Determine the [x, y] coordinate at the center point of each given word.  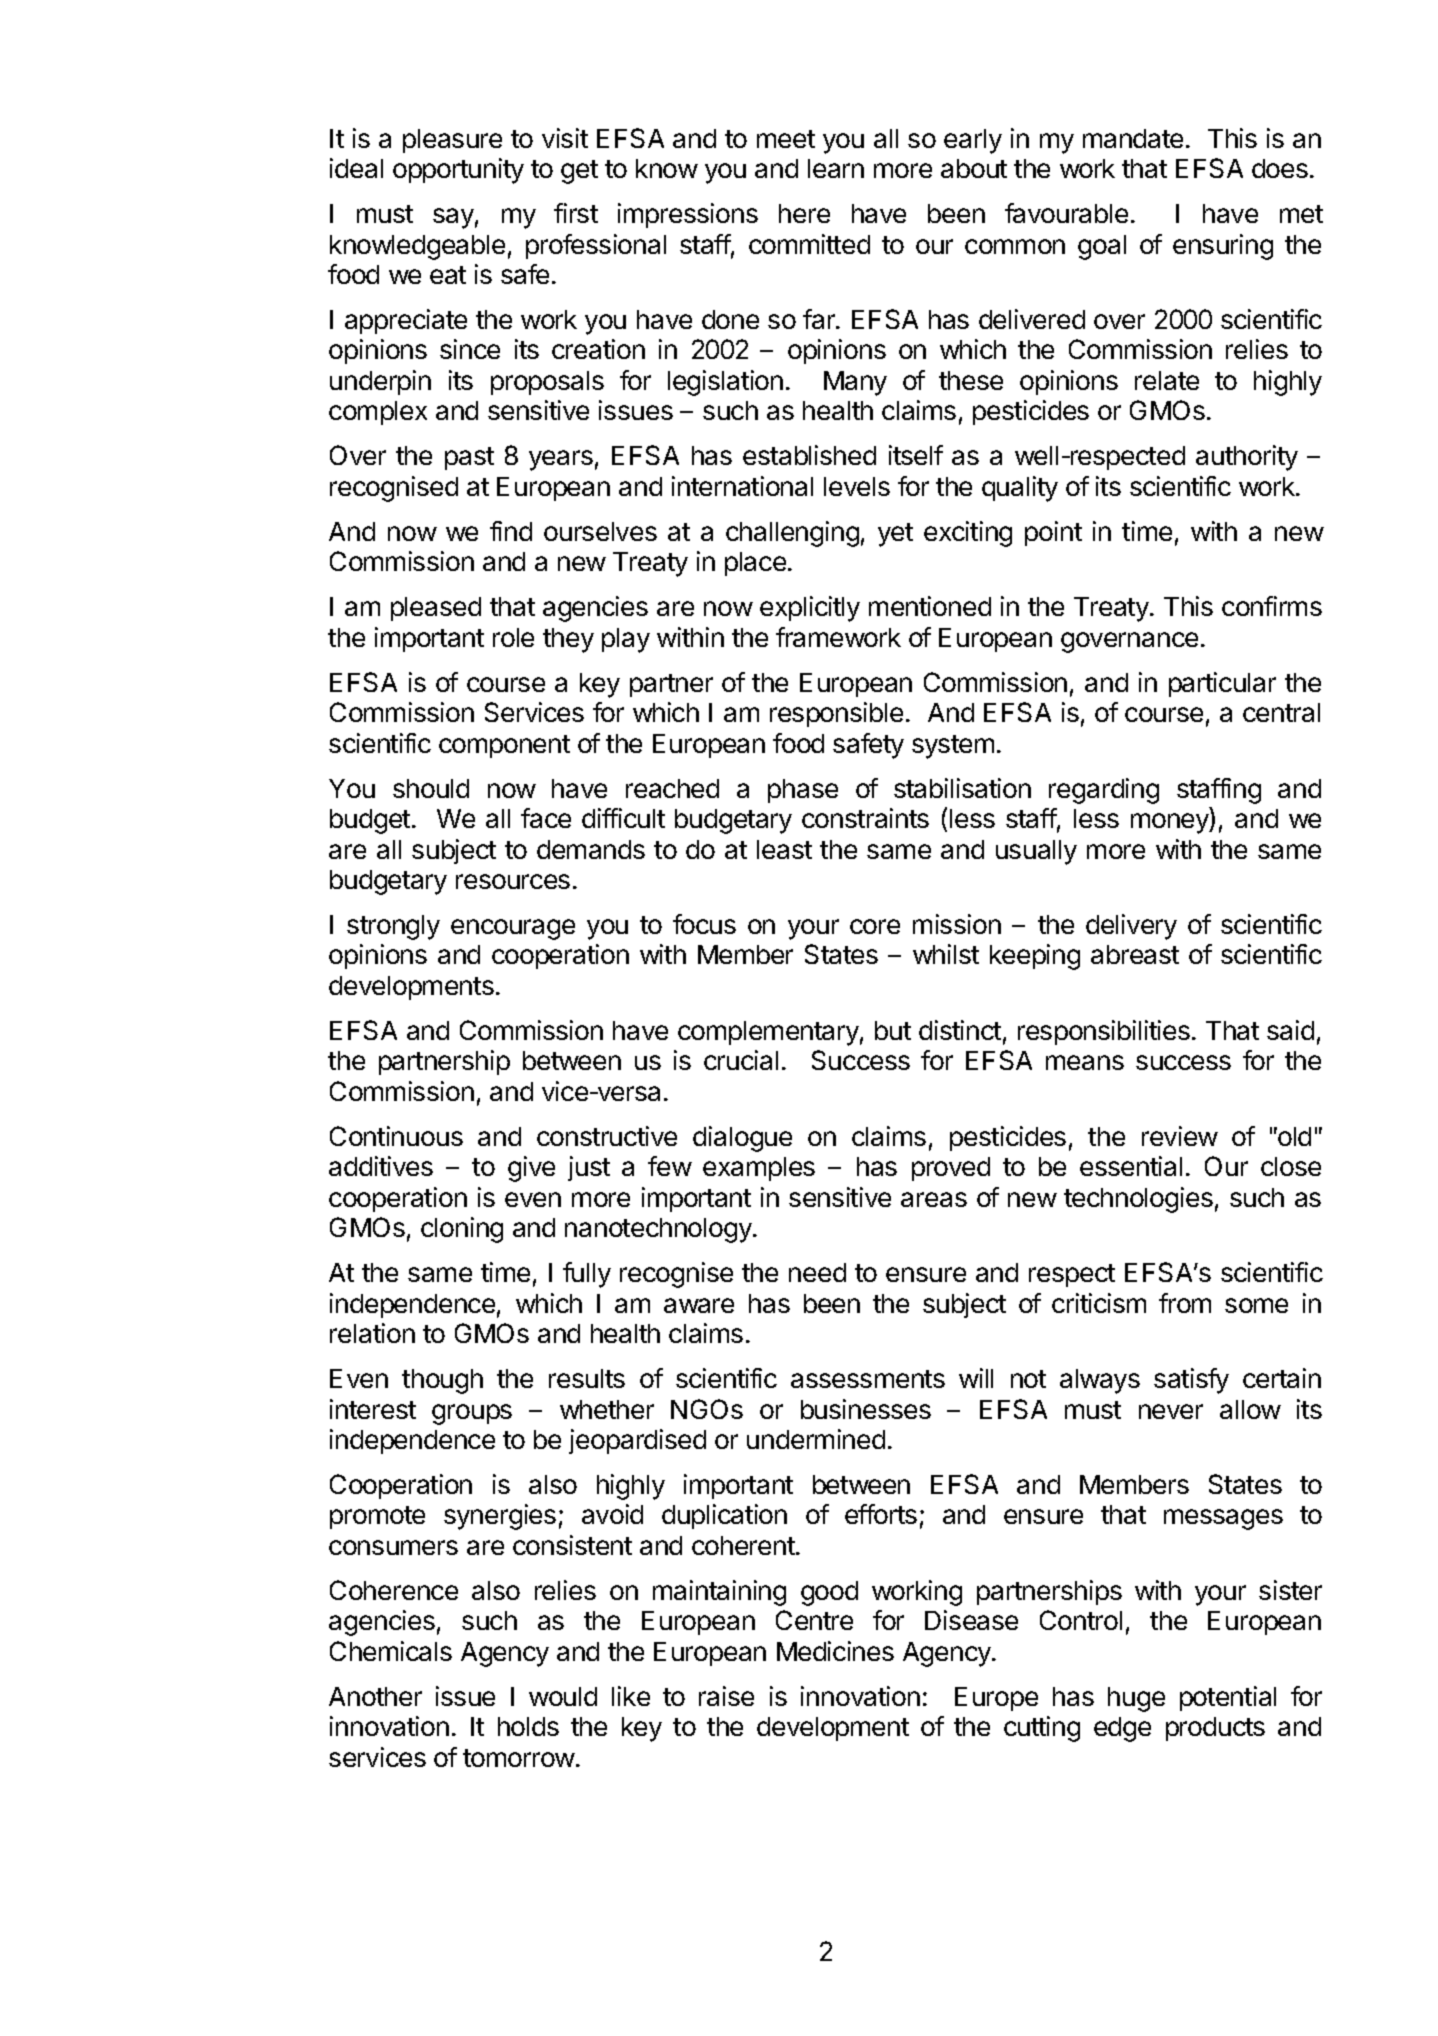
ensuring [1223, 247]
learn [836, 168]
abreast [1135, 954]
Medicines [835, 1651]
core [875, 926]
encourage [513, 929]
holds [528, 1726]
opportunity [458, 171]
